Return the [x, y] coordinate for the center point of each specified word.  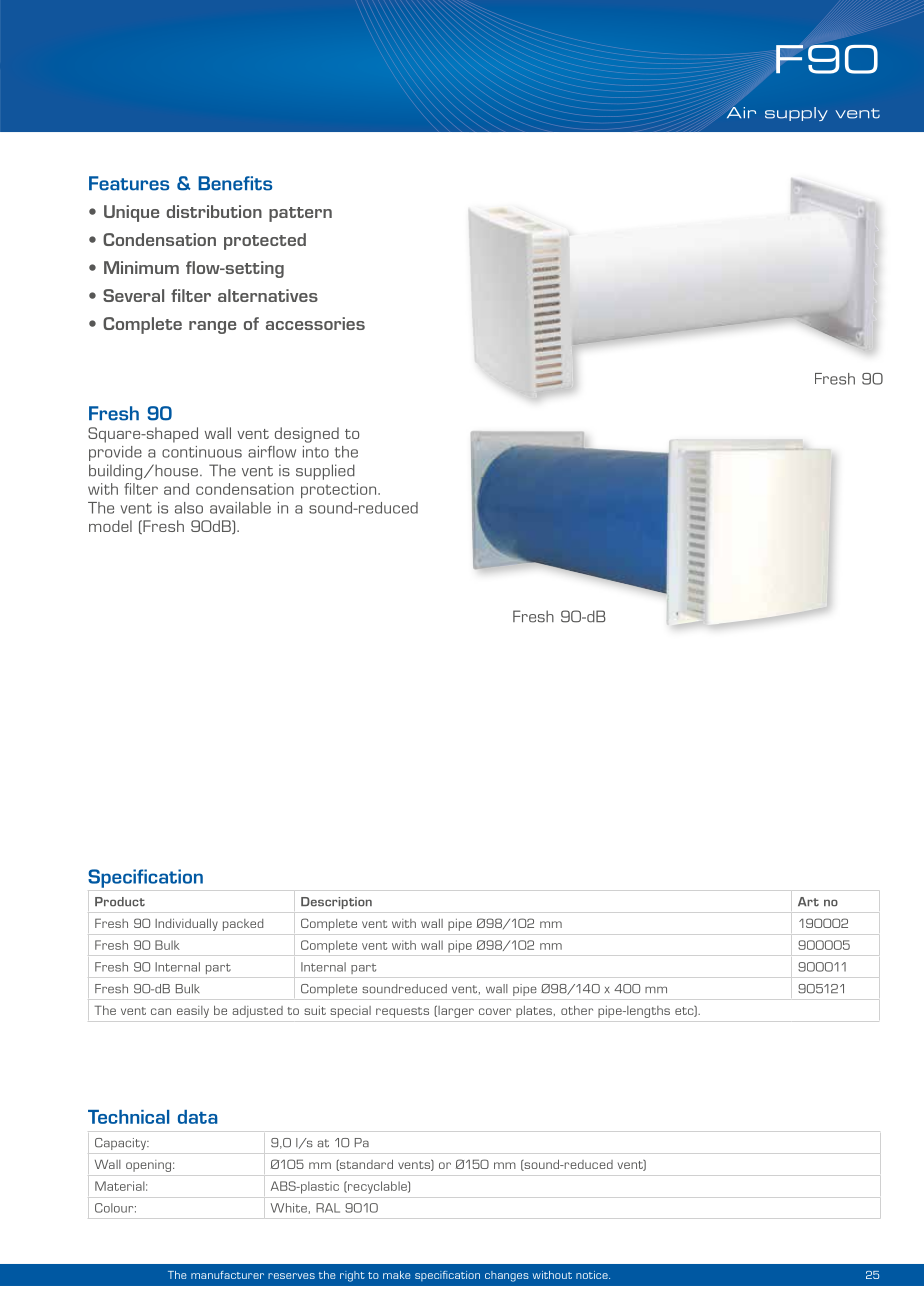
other [577, 1010]
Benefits [235, 183]
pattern [300, 214]
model [110, 526]
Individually [186, 925]
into [316, 452]
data [198, 1117]
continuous [202, 452]
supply [796, 114]
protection [340, 490]
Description [336, 903]
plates [534, 1012]
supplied [325, 472]
